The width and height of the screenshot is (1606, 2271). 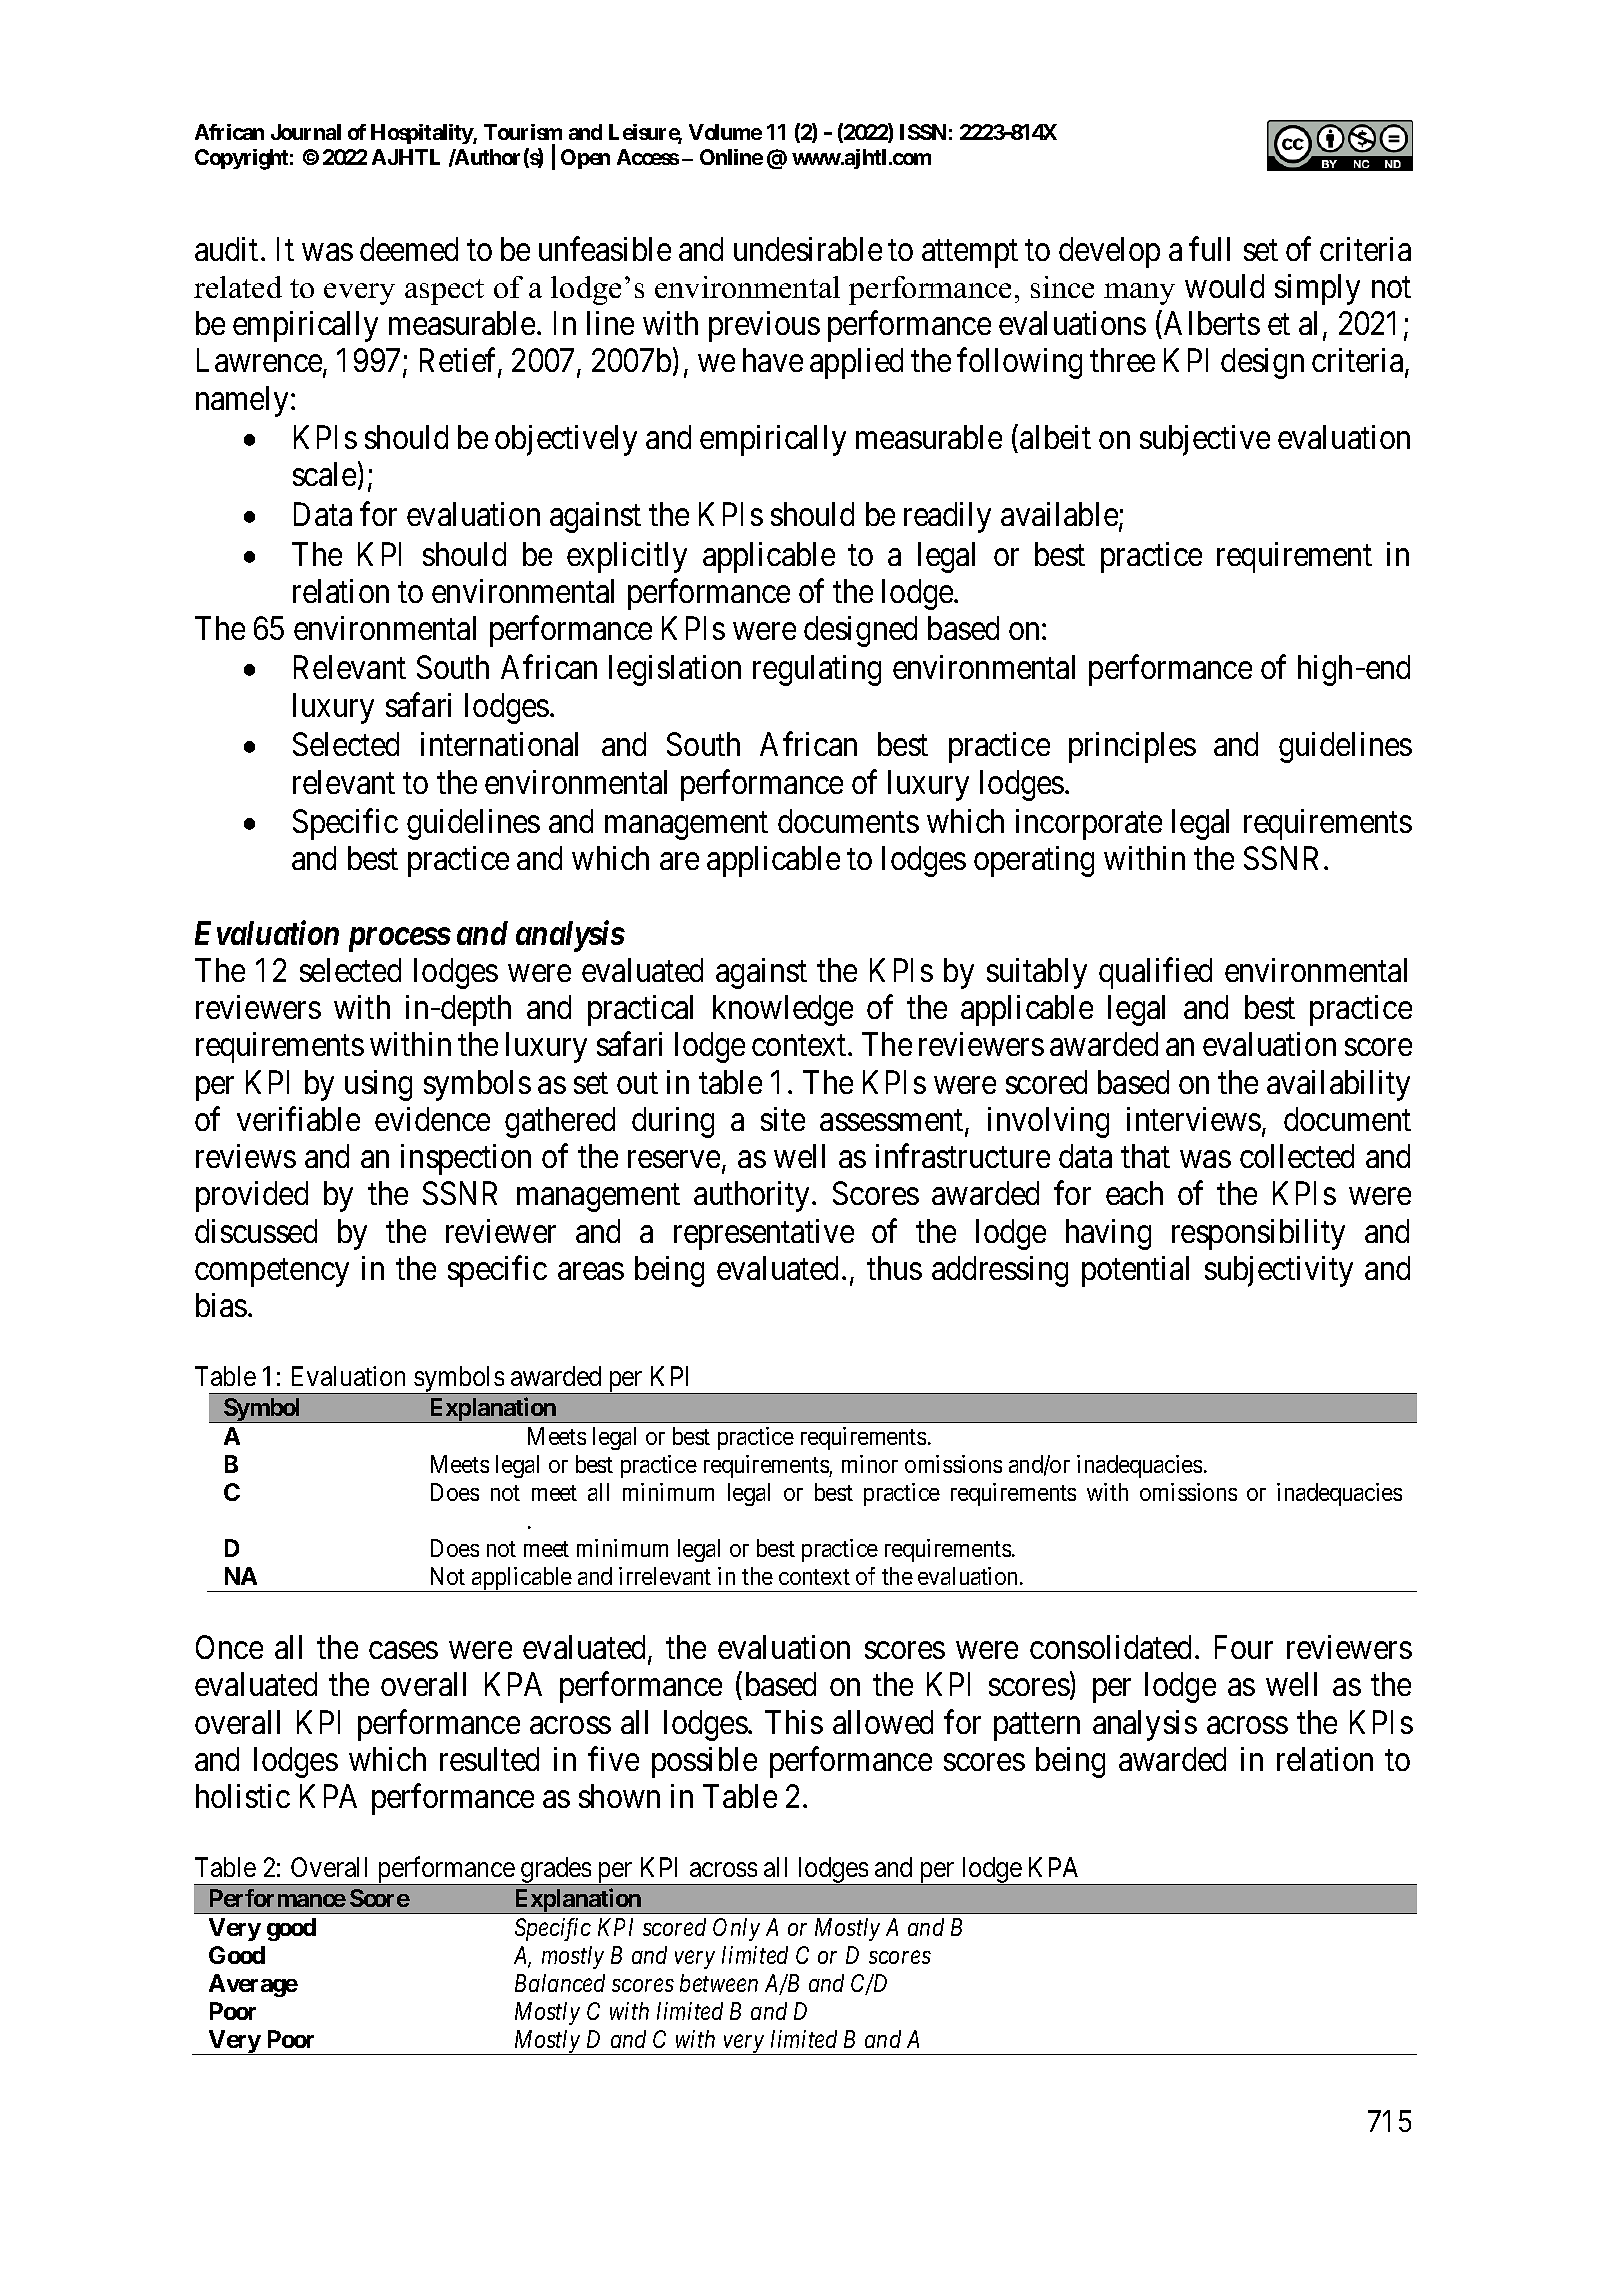 I want to click on principles, so click(x=1132, y=747).
